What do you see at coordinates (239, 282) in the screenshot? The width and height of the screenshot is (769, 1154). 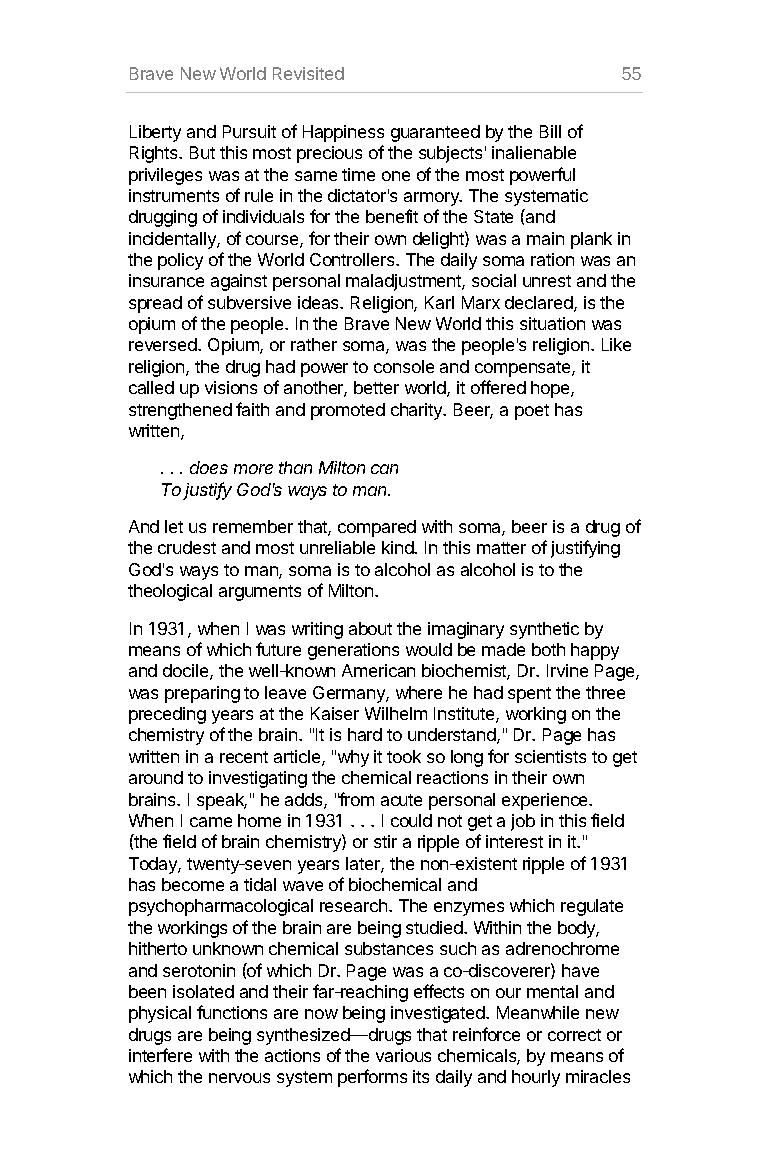 I see `against` at bounding box center [239, 282].
